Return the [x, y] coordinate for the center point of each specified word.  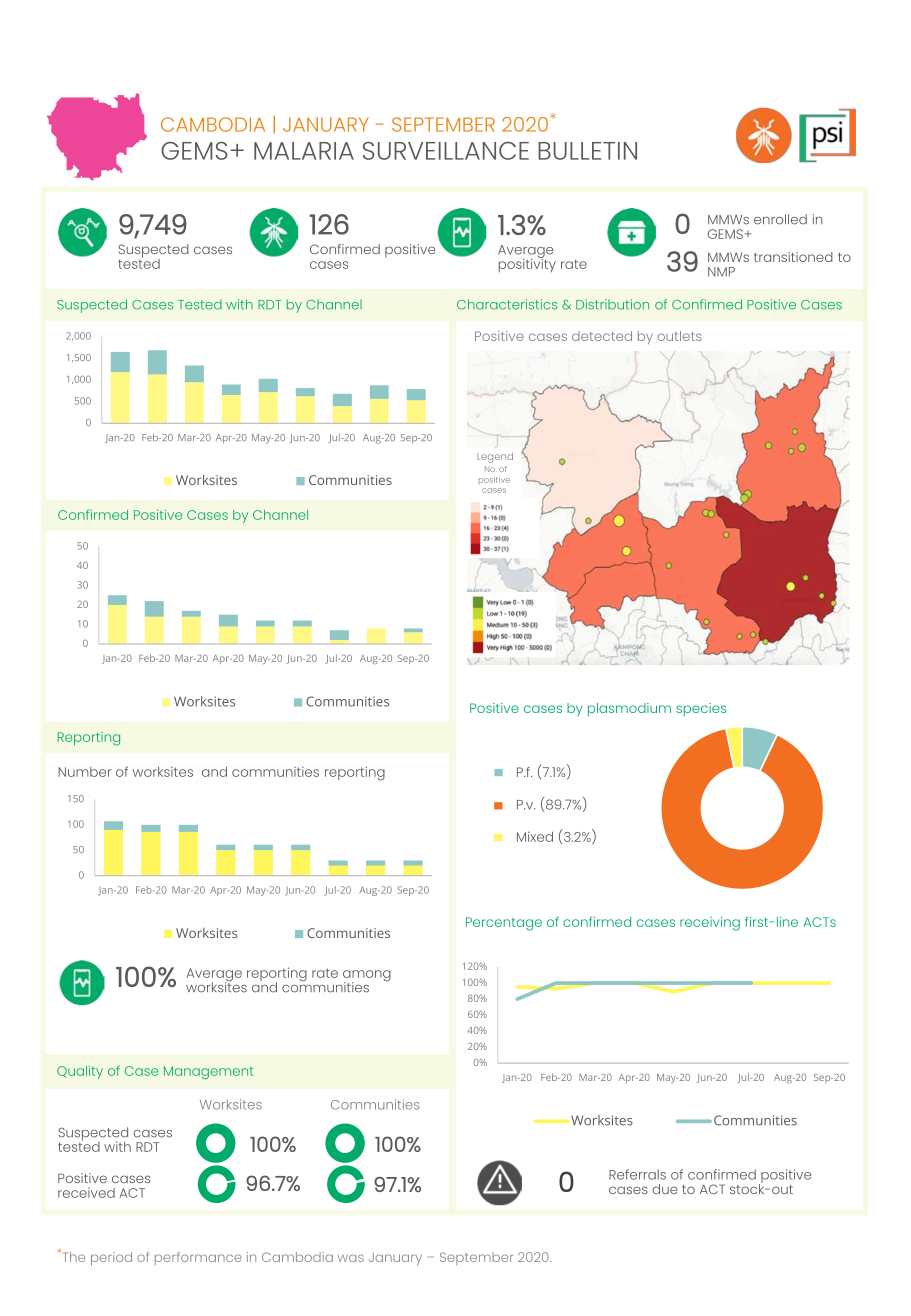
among [367, 977]
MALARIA [304, 151]
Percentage [504, 924]
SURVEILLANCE [446, 151]
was [351, 1258]
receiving [710, 924]
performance [198, 1258]
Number [85, 772]
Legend [495, 458]
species [701, 710]
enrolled [780, 219]
